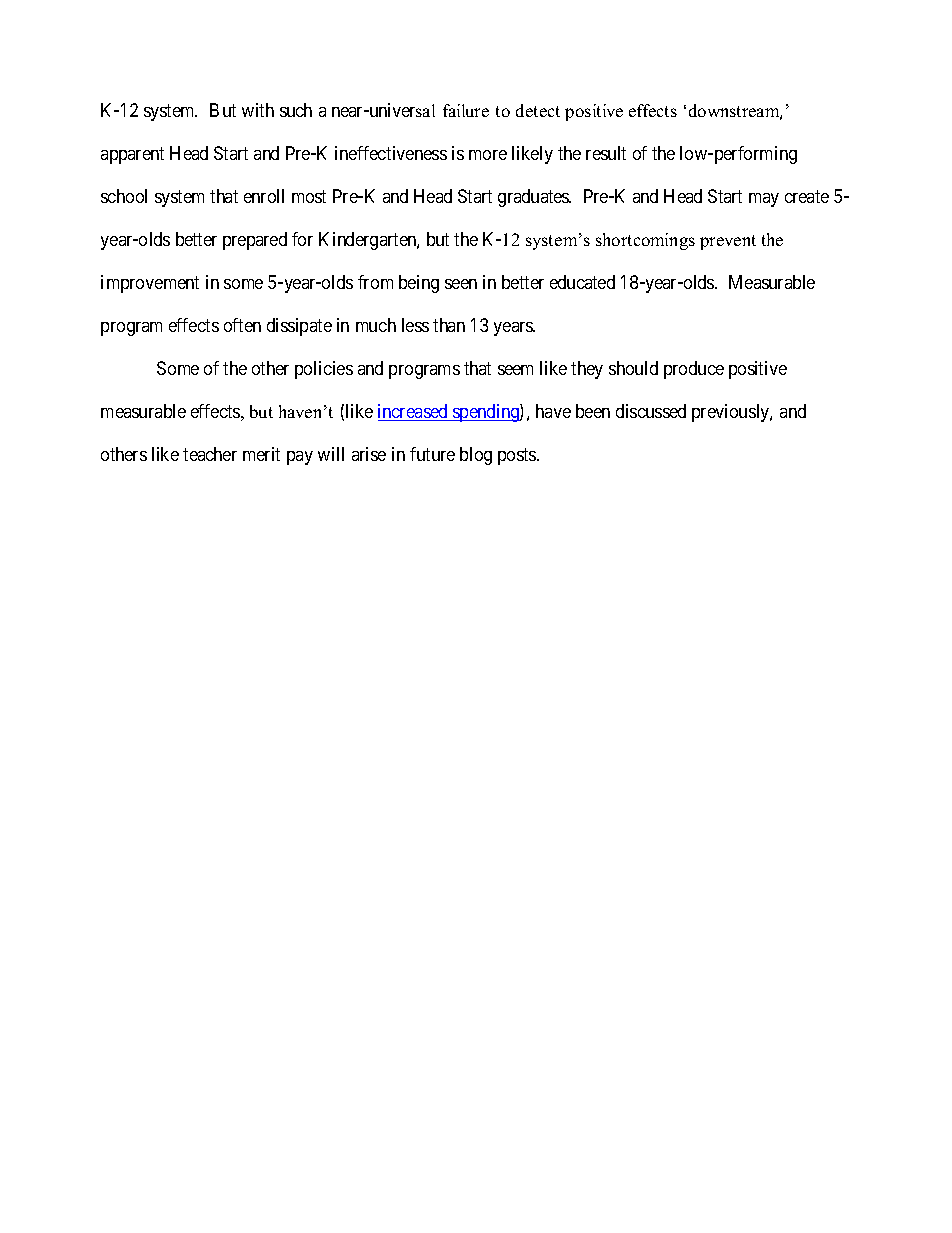 Image resolution: width=952 pixels, height=1233 pixels. What do you see at coordinates (258, 110) in the screenshot?
I see `with` at bounding box center [258, 110].
